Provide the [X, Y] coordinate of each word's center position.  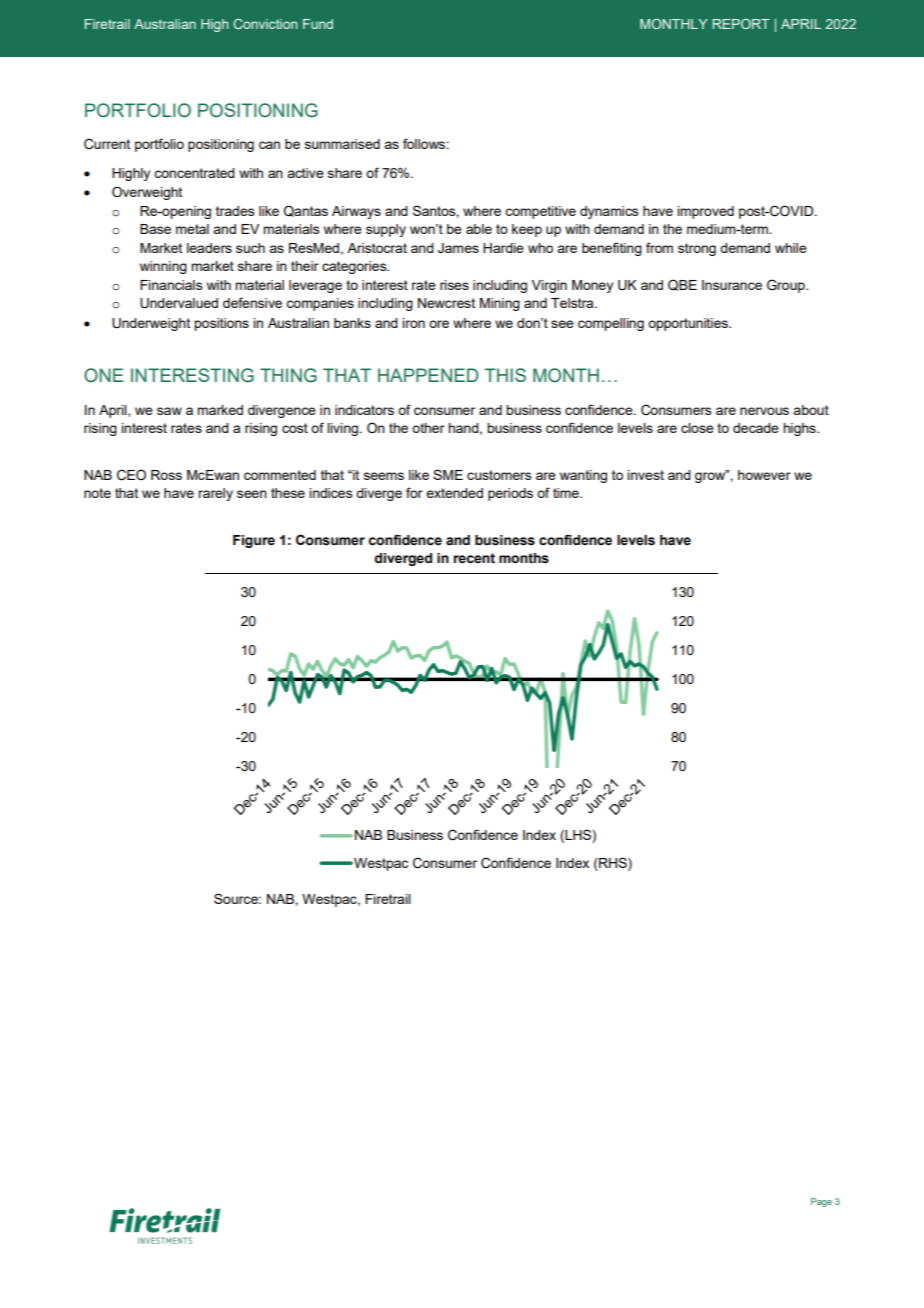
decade [756, 428]
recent [474, 558]
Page [821, 1202]
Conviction [265, 24]
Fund [318, 24]
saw [169, 411]
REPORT [741, 24]
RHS [614, 862]
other [428, 428]
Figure [254, 541]
